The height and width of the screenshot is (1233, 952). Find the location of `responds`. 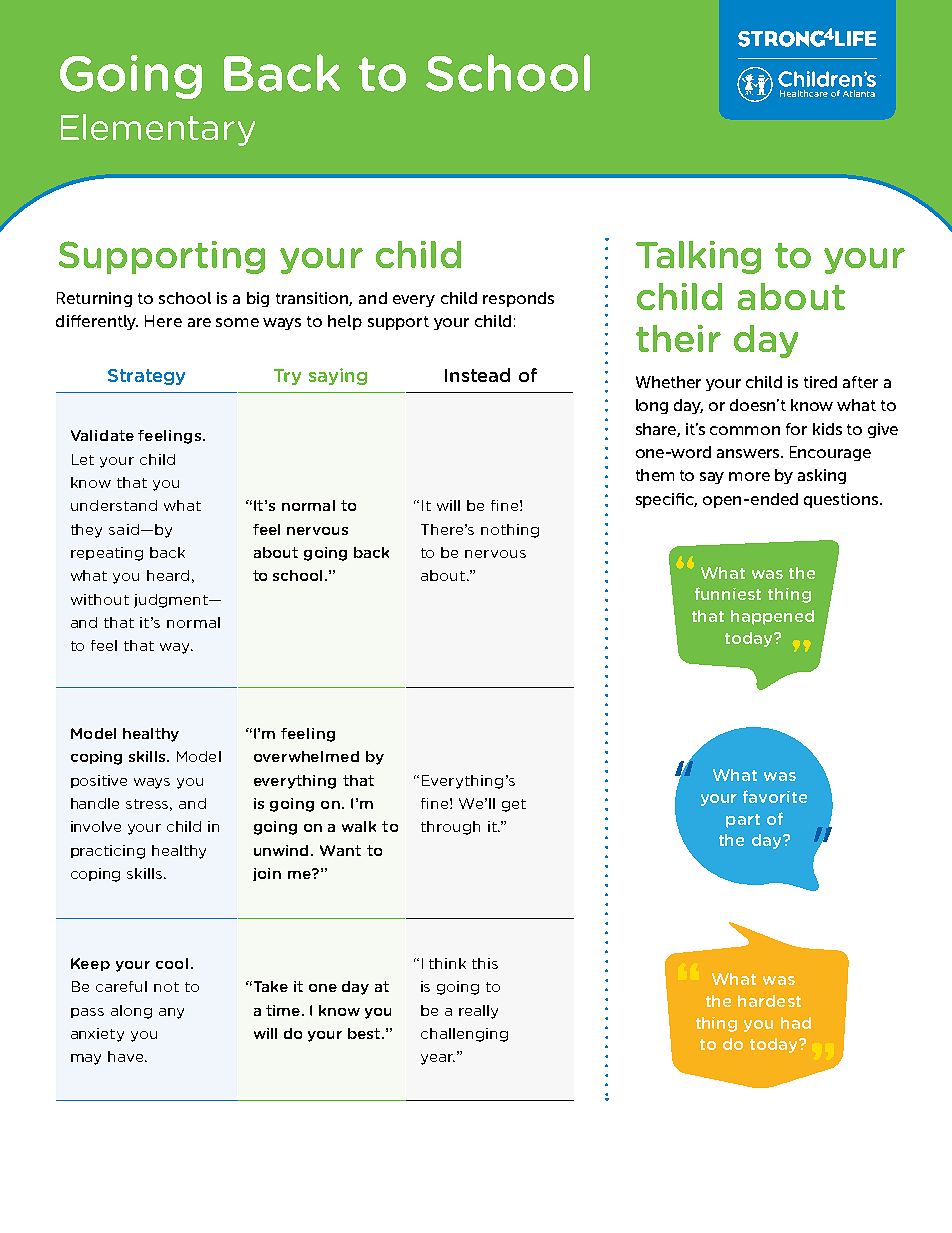

responds is located at coordinates (518, 299).
